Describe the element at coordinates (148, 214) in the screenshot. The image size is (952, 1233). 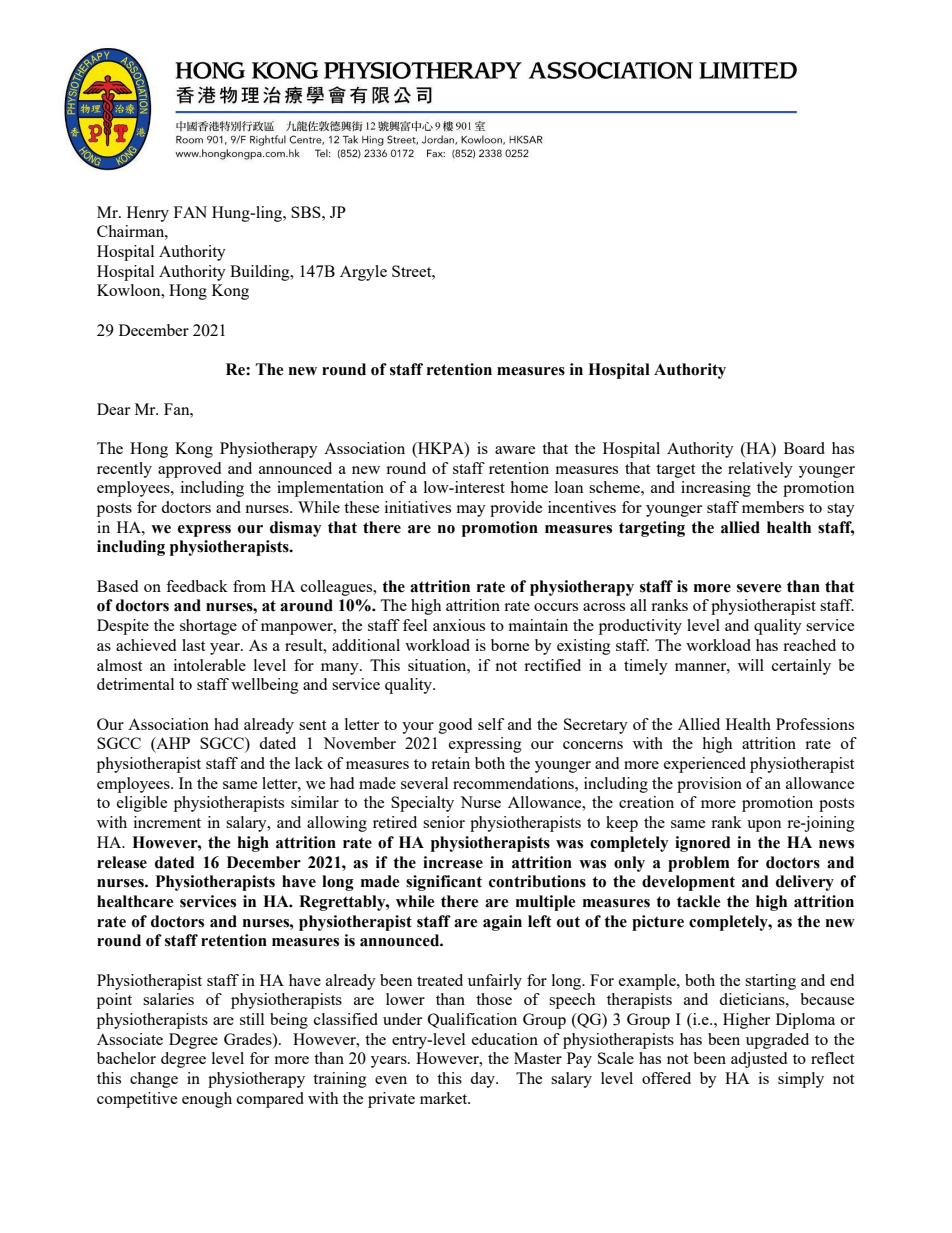
I see `Henry` at that location.
